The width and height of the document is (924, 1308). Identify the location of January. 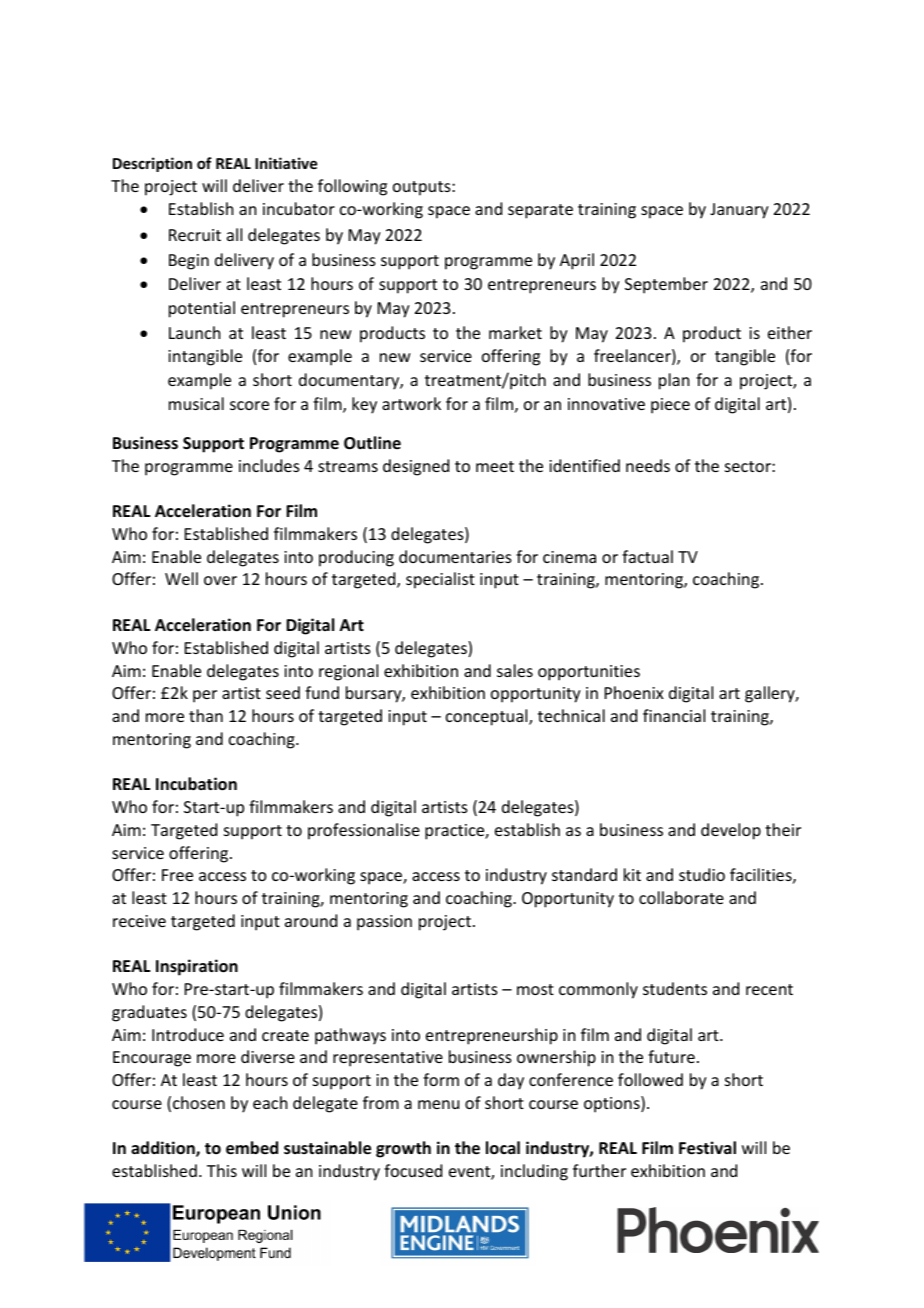
(739, 211).
